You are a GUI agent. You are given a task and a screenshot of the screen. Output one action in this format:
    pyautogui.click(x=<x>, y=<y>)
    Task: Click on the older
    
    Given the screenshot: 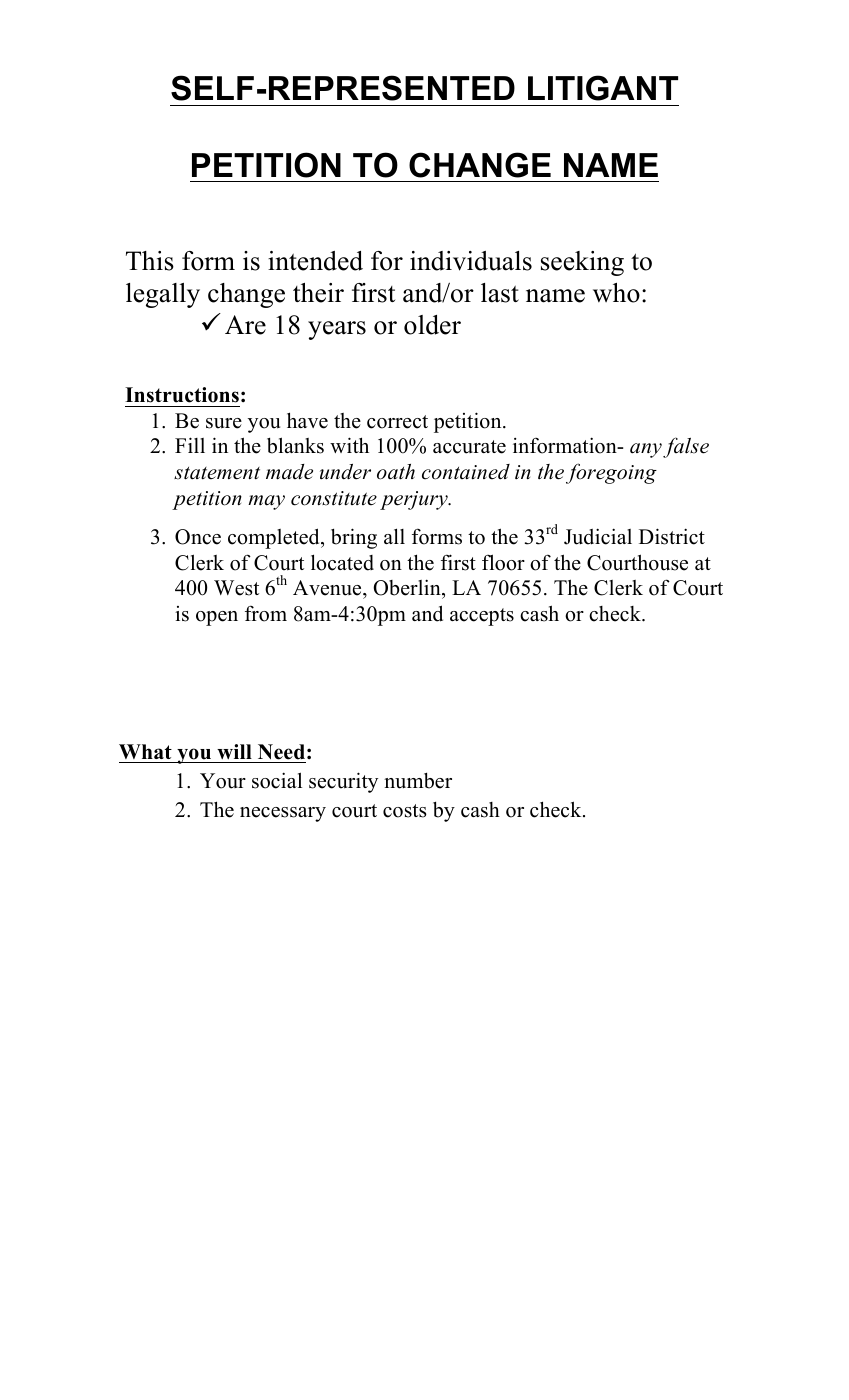 What is the action you would take?
    pyautogui.click(x=432, y=325)
